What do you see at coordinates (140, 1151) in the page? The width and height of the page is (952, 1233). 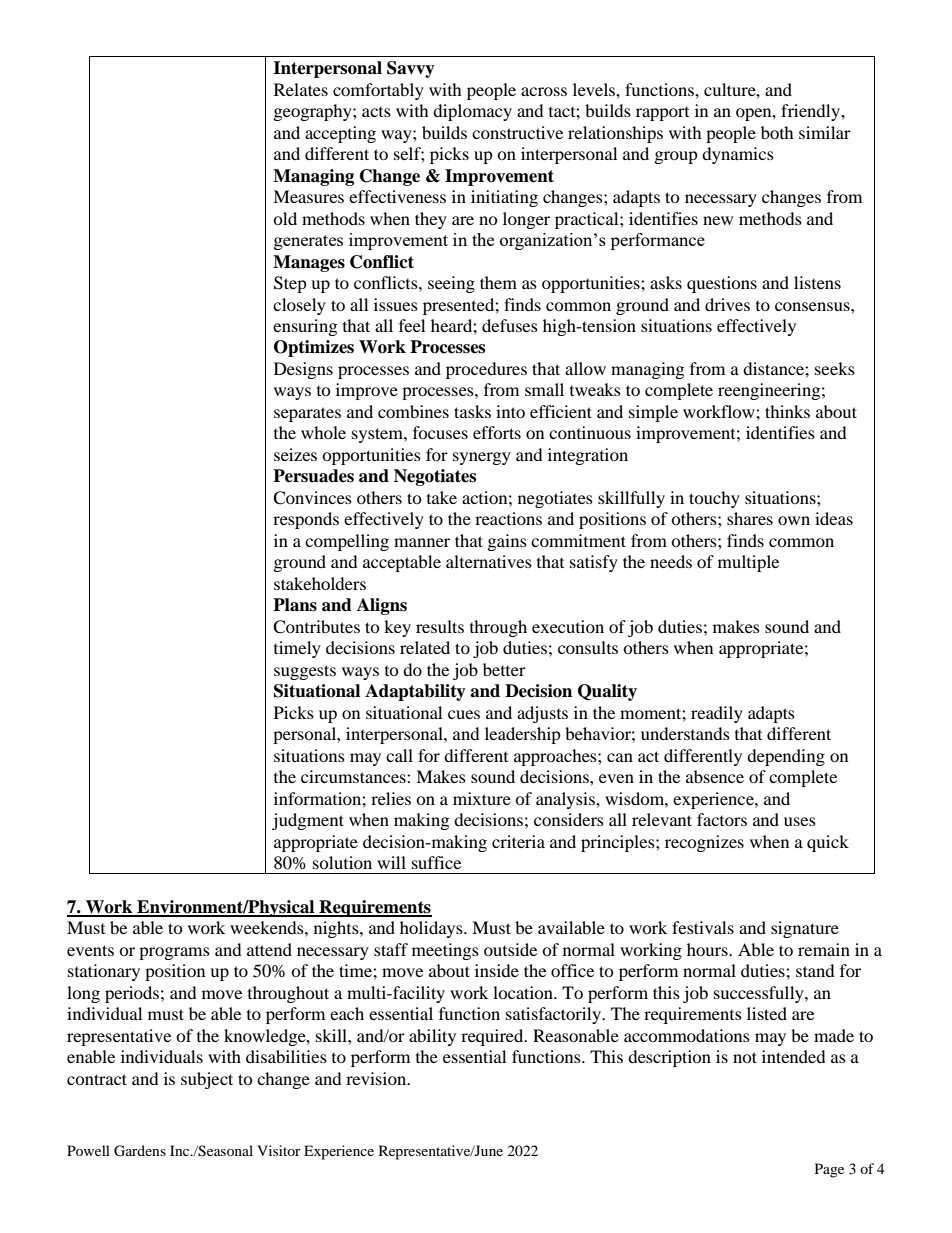 I see `Gardens` at bounding box center [140, 1151].
